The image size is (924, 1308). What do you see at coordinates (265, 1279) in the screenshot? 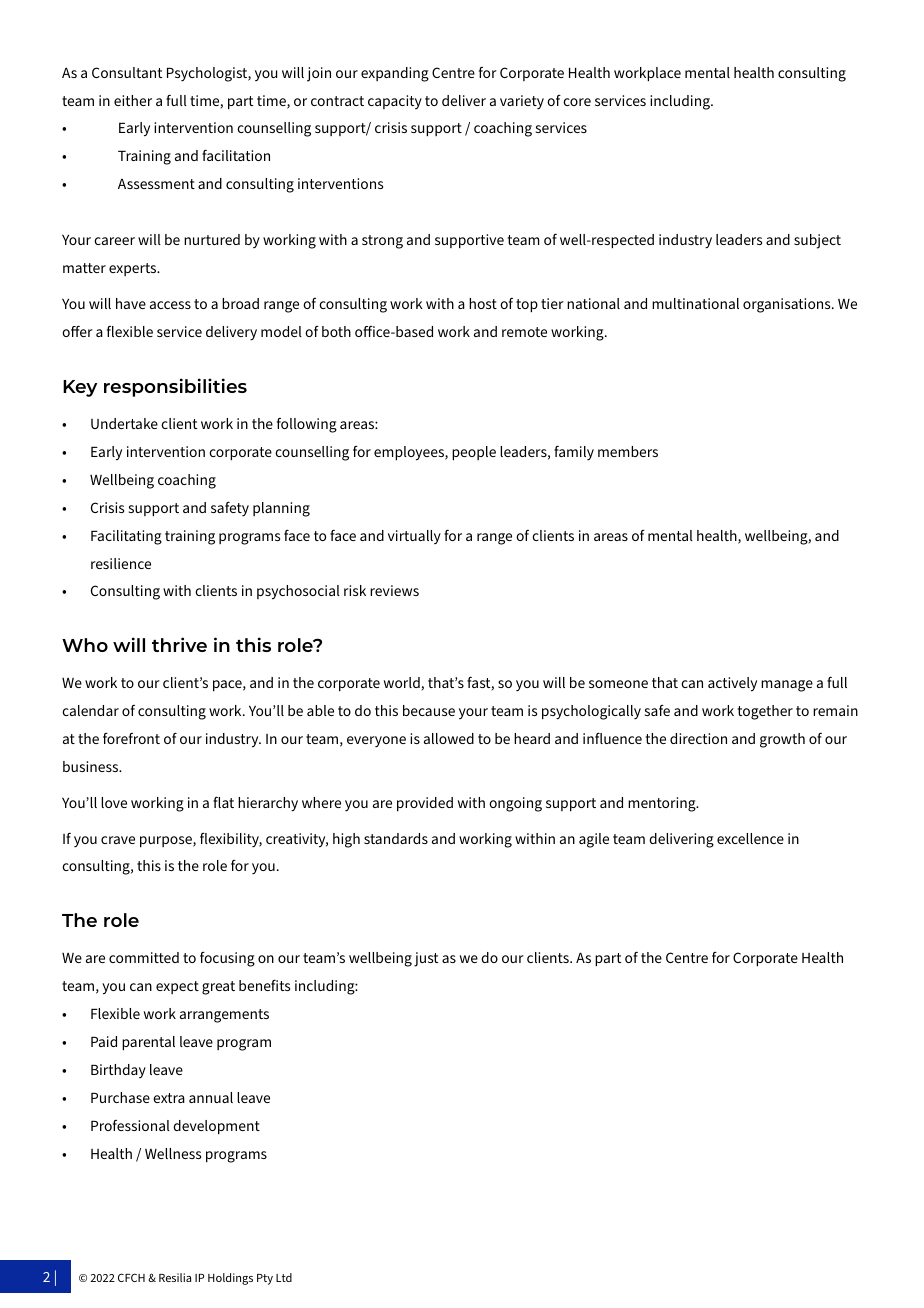
I see `Pty` at bounding box center [265, 1279].
